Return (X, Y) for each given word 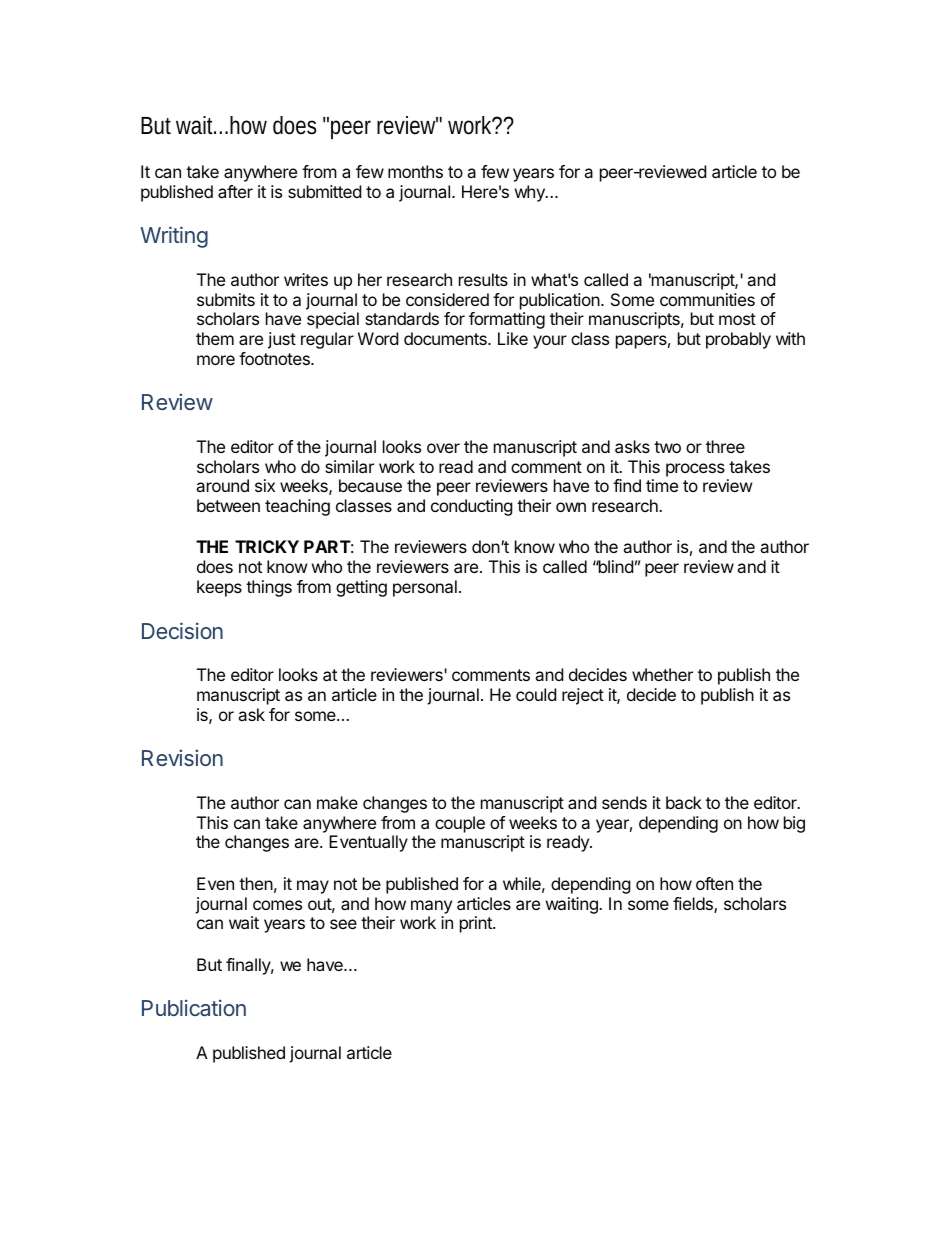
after (235, 191)
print (477, 924)
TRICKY (267, 546)
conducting (472, 507)
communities (707, 299)
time (662, 485)
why (531, 193)
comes (277, 905)
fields (694, 905)
